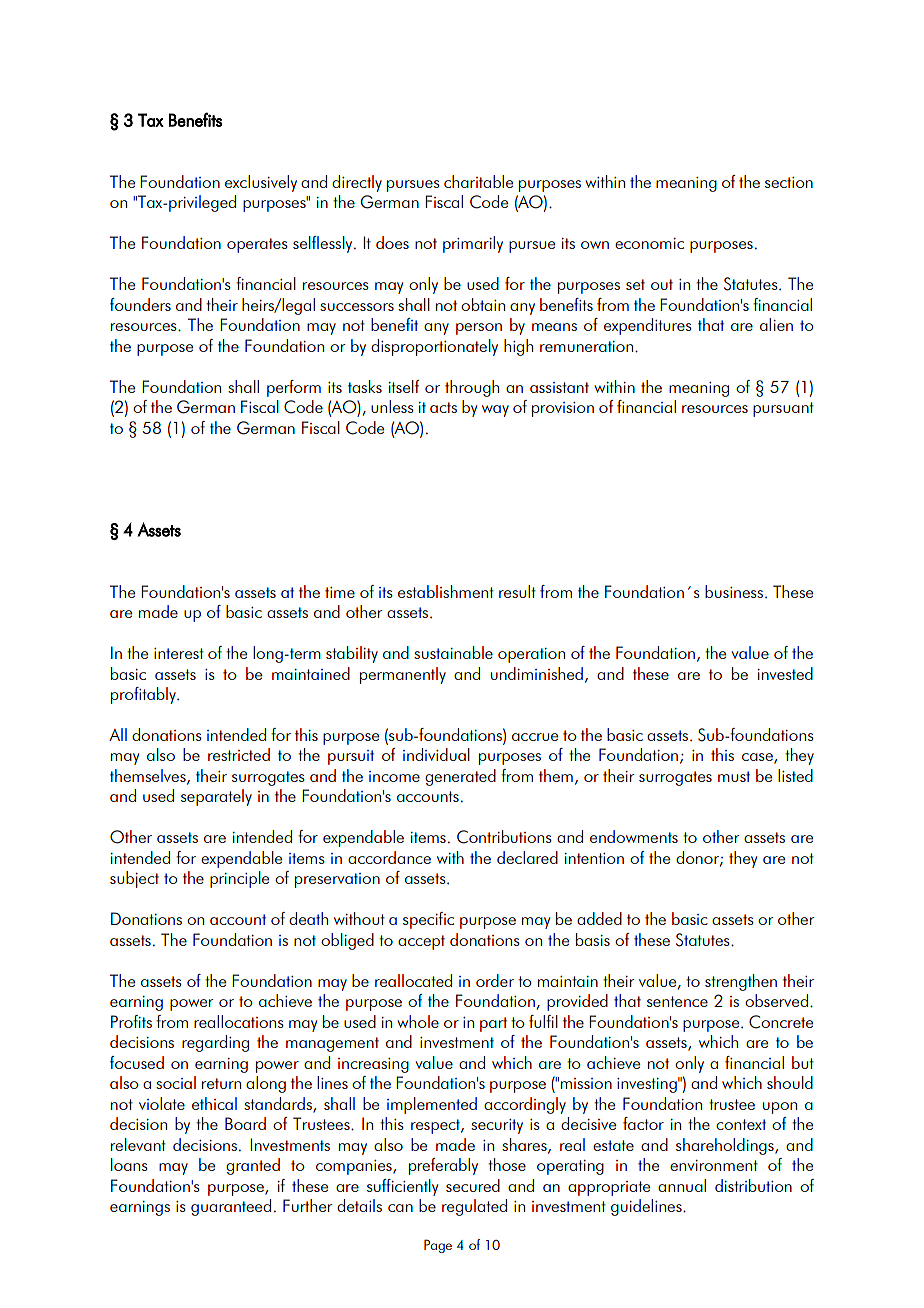  I want to click on operates, so click(257, 245).
